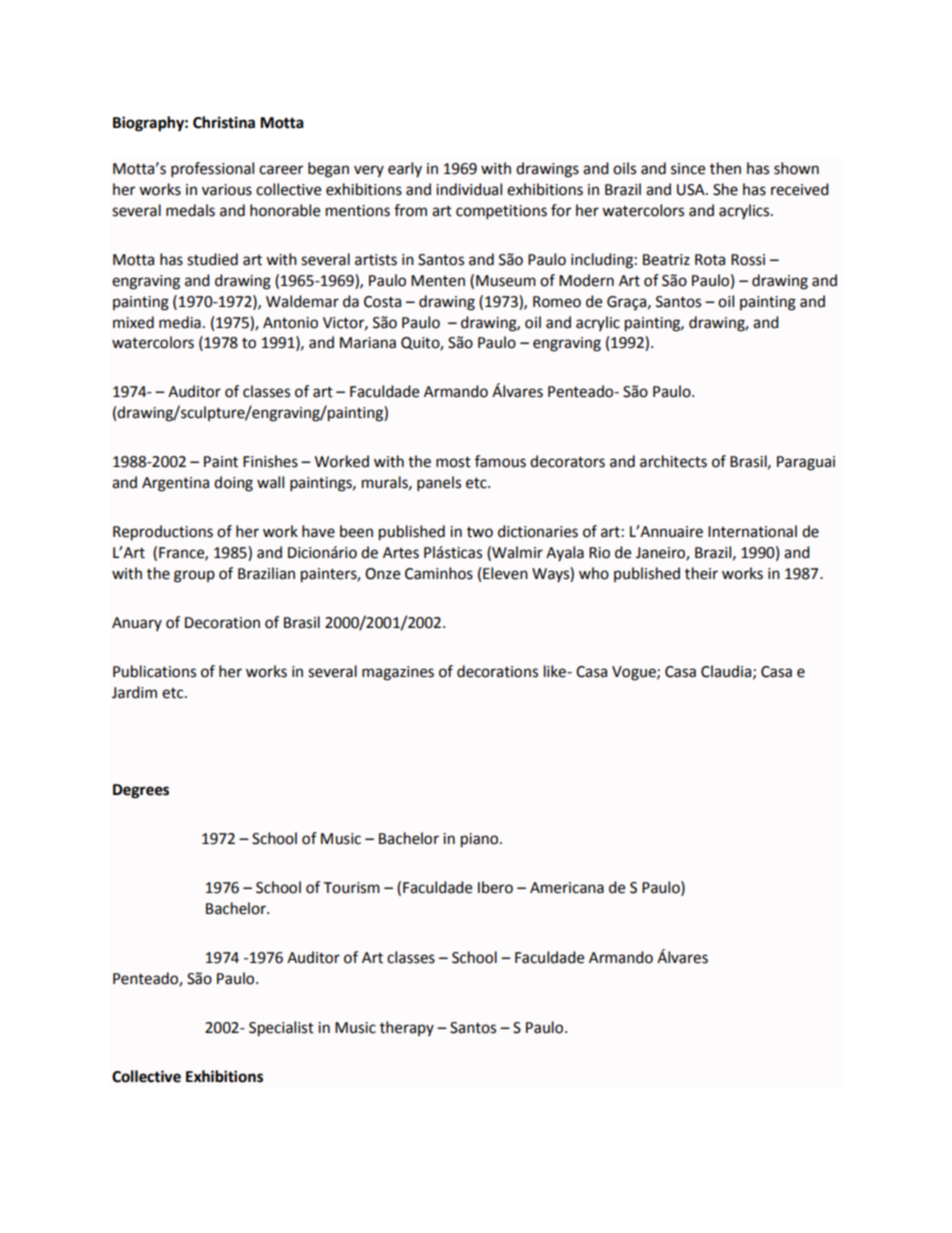 This screenshot has width=952, height=1233. What do you see at coordinates (212, 170) in the screenshot?
I see `professional` at bounding box center [212, 170].
